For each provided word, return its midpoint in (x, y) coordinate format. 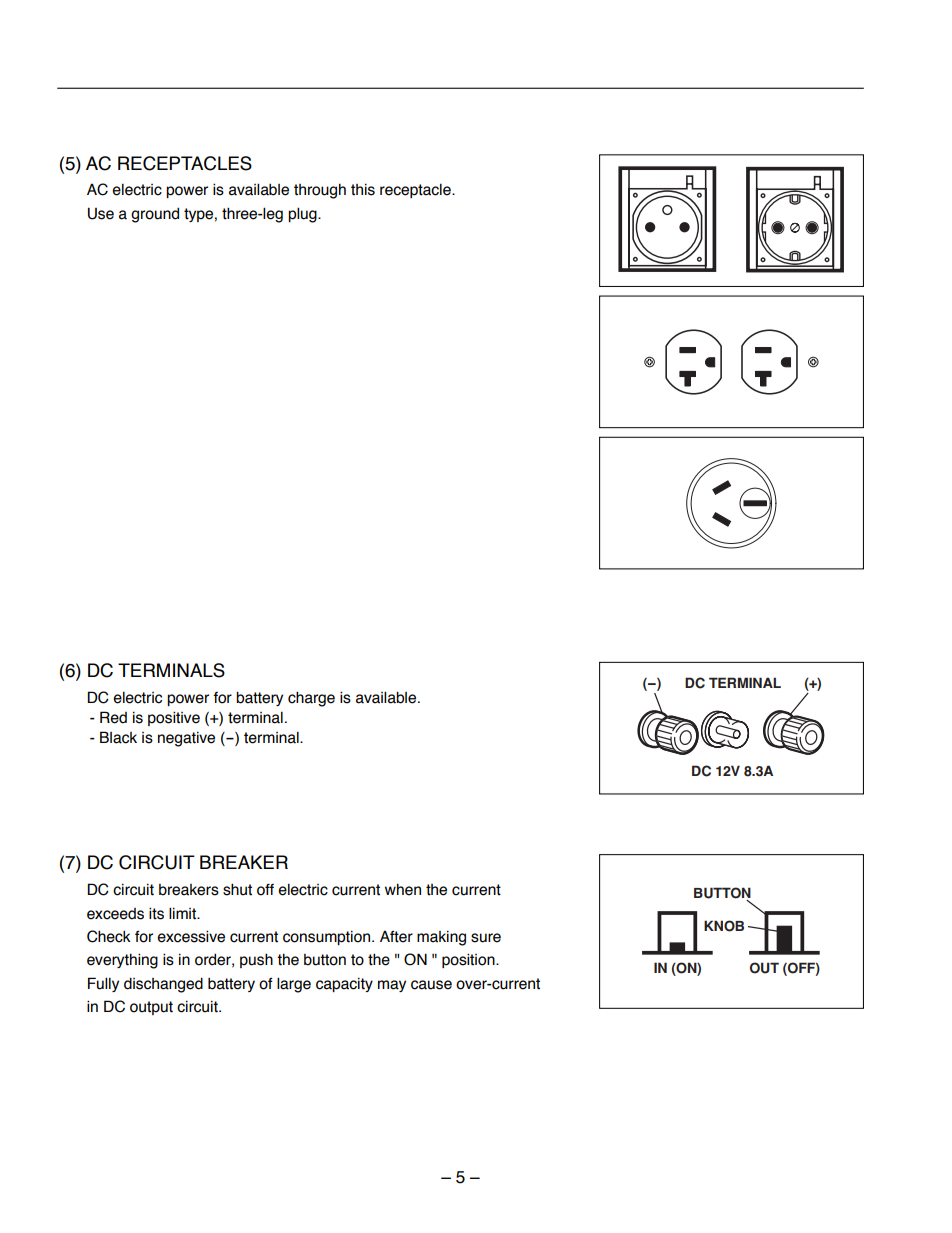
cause (431, 985)
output (151, 1008)
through (320, 191)
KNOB (724, 926)
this (363, 189)
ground (155, 215)
